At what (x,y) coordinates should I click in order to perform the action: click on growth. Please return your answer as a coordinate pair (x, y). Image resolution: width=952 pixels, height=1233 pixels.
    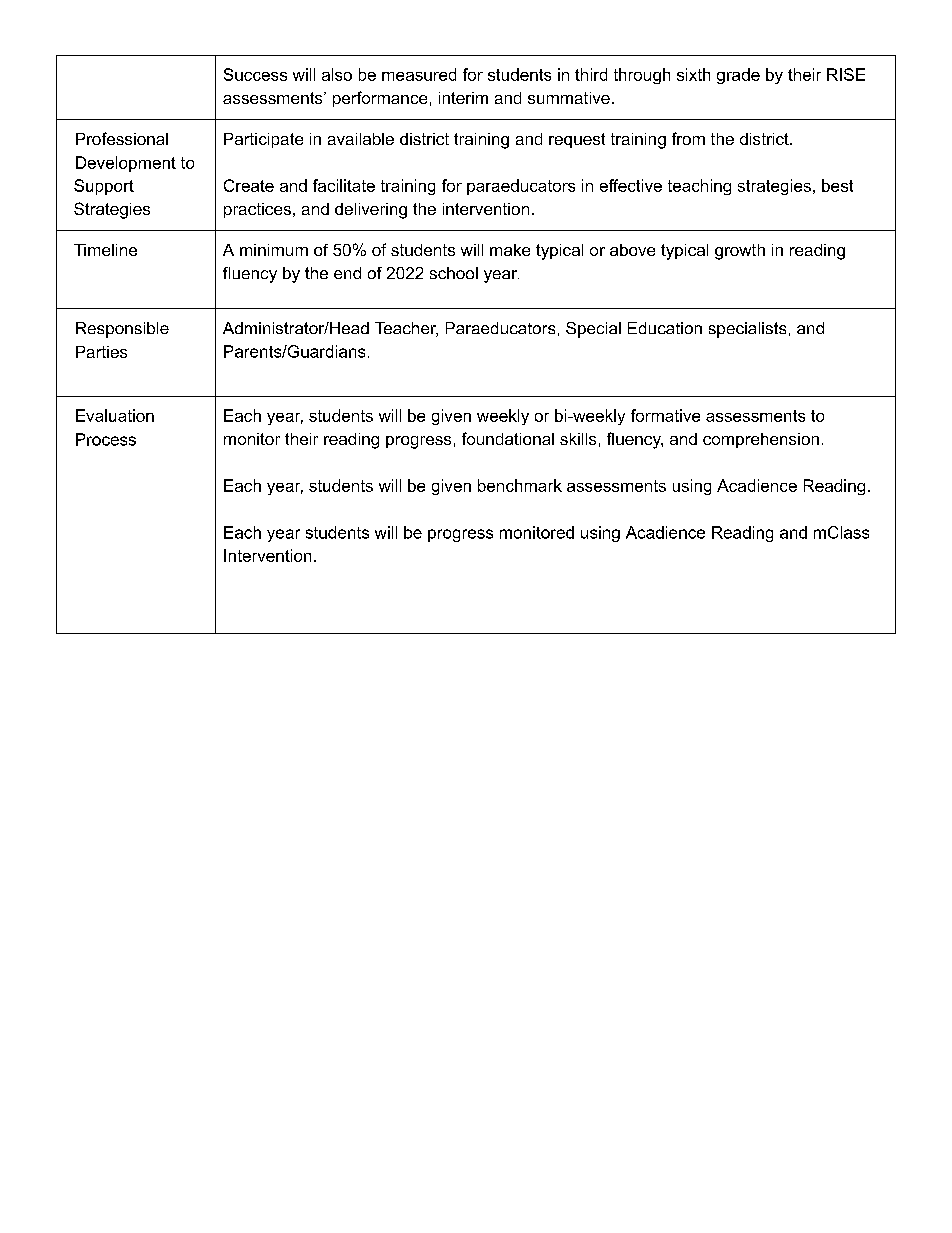
    Looking at the image, I should click on (740, 252).
